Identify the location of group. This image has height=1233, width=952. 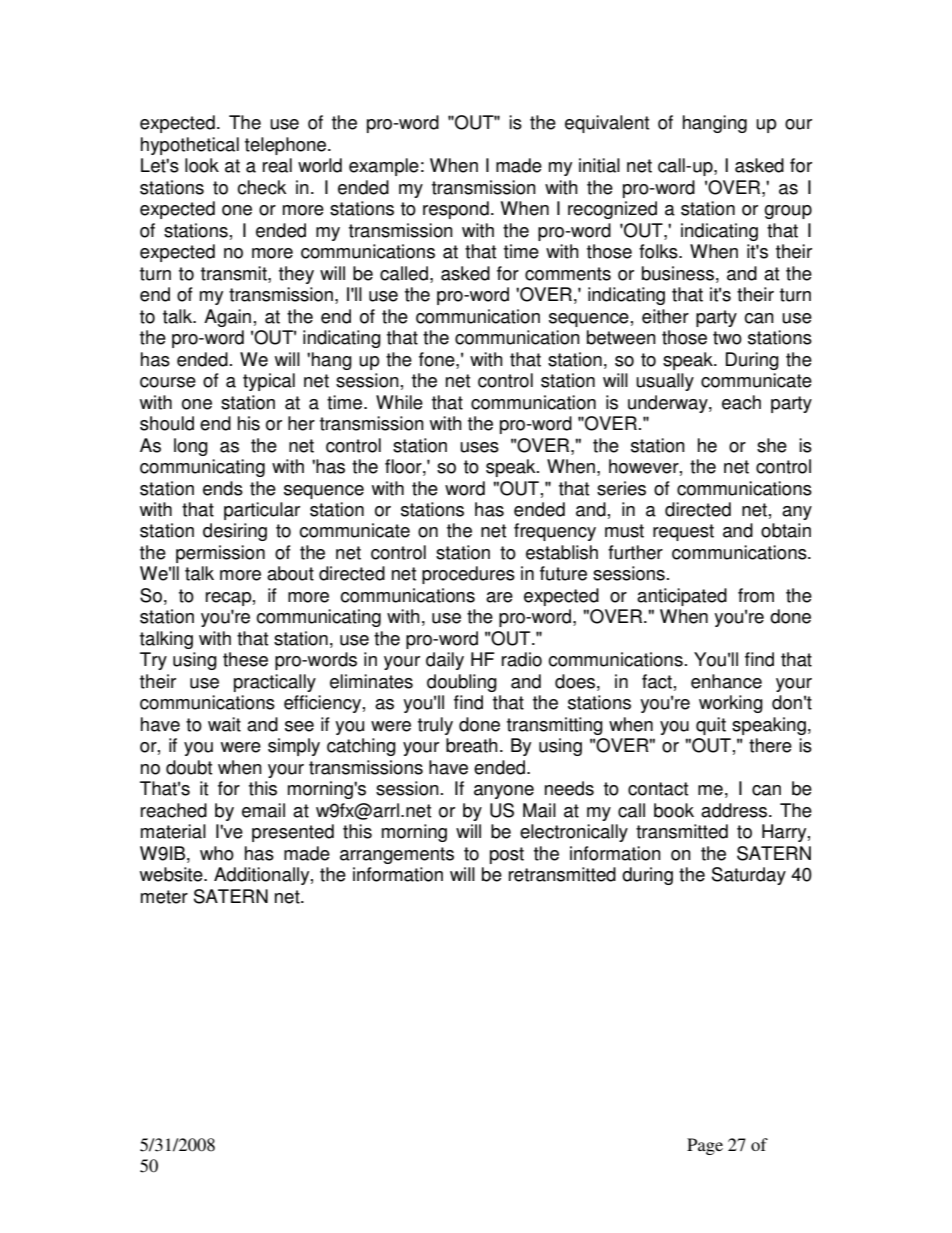
(788, 212).
